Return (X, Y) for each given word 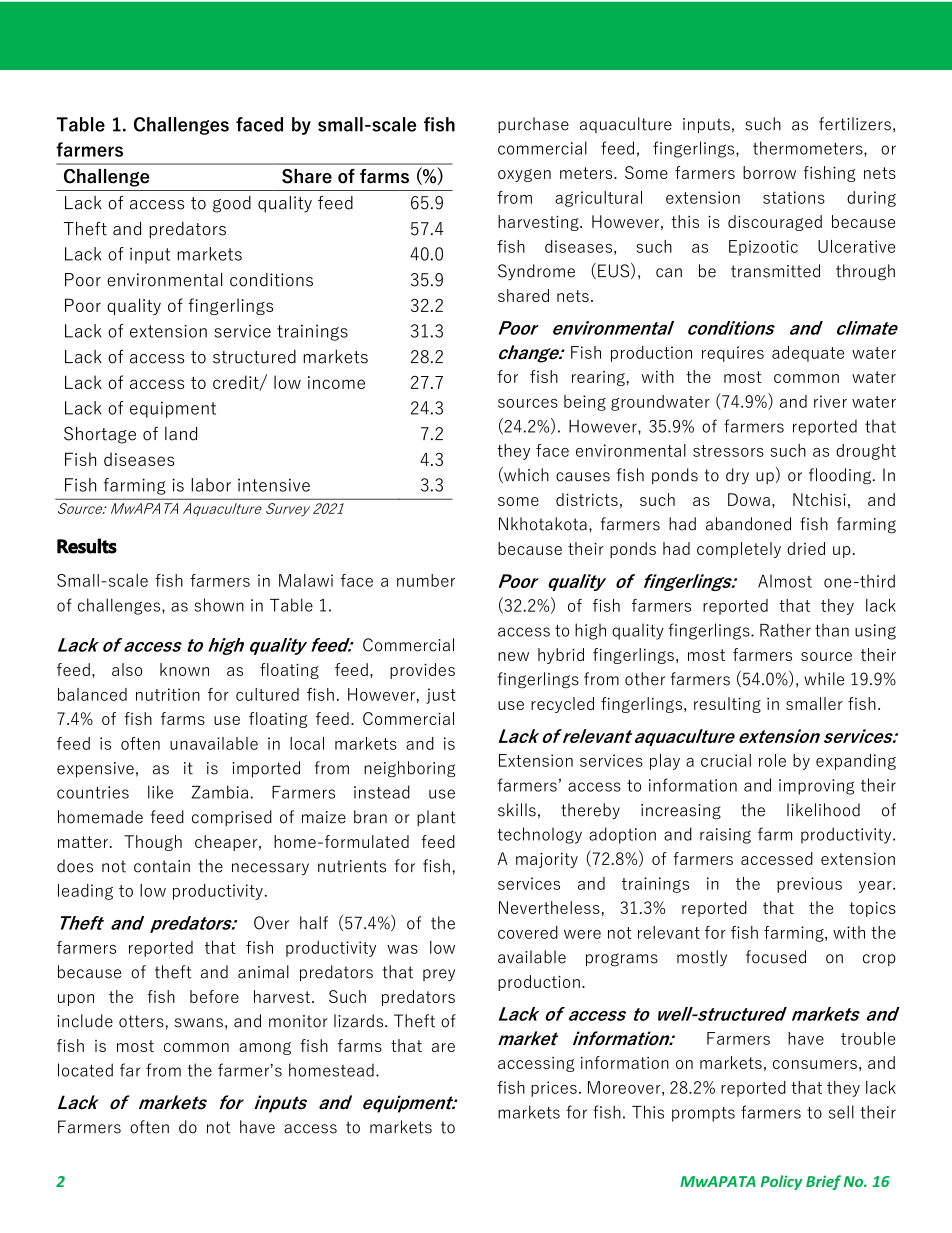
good (232, 204)
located (85, 1070)
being (585, 403)
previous (809, 885)
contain (162, 866)
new (513, 656)
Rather (785, 630)
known (184, 669)
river (830, 401)
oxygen (524, 175)
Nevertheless (549, 907)
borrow (769, 172)
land (181, 433)
